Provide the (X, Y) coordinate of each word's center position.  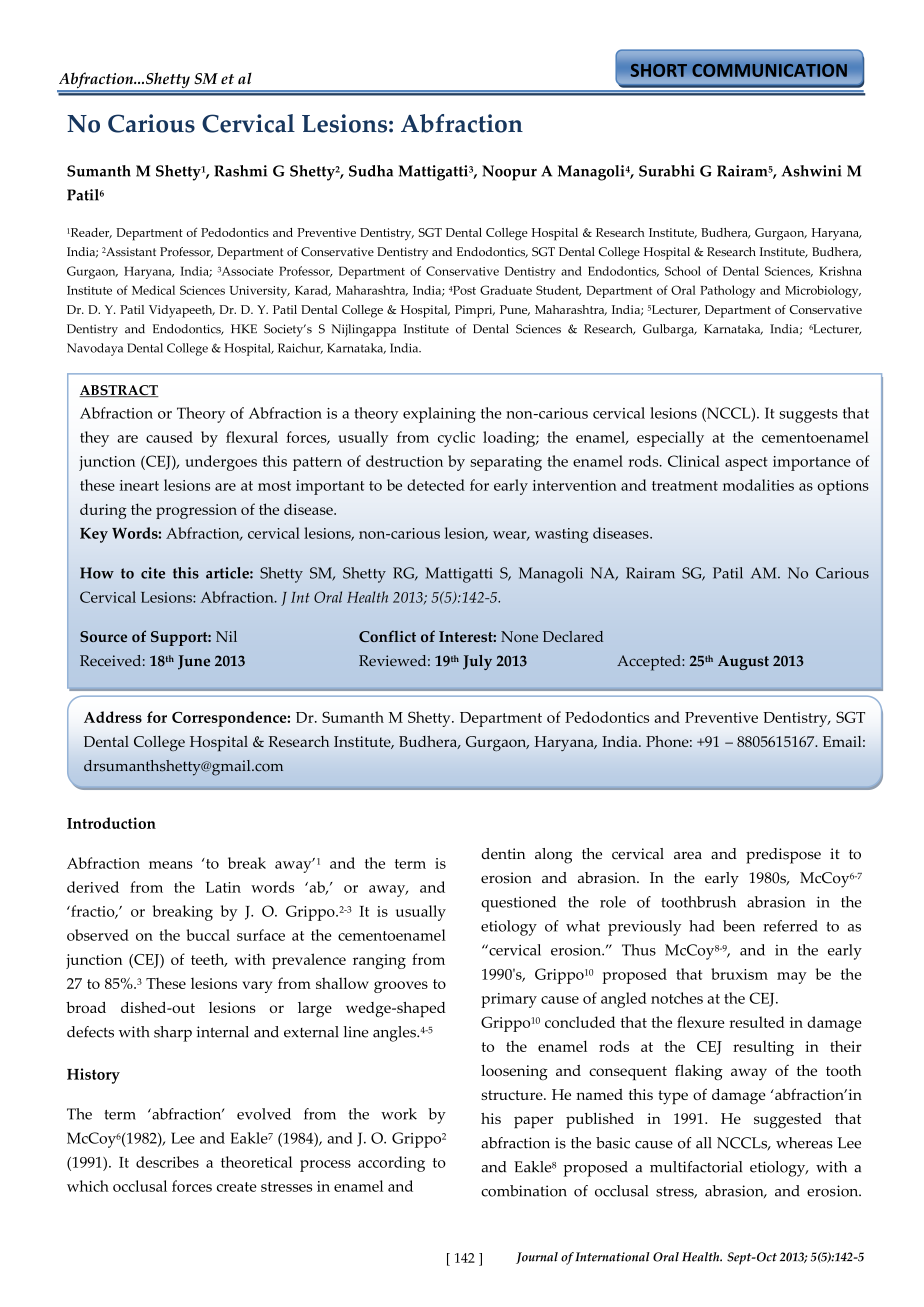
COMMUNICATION (769, 70)
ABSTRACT (119, 391)
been (739, 926)
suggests (808, 416)
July (477, 662)
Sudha (371, 171)
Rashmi (240, 171)
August (743, 662)
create (236, 1187)
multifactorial (696, 1167)
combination (524, 1191)
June (194, 662)
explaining (439, 415)
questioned (518, 904)
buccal (208, 935)
